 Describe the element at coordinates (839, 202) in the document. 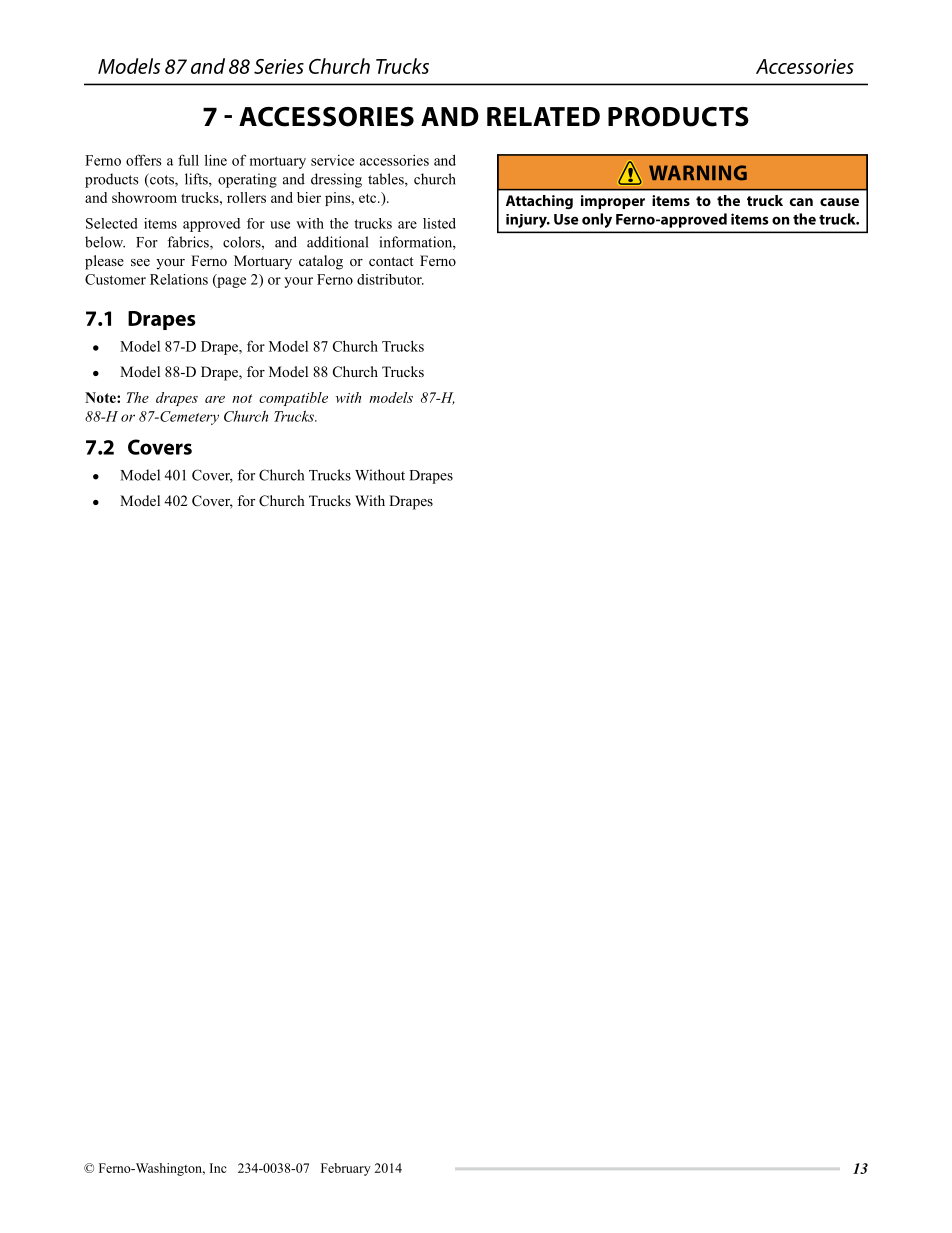

I see `cause` at that location.
